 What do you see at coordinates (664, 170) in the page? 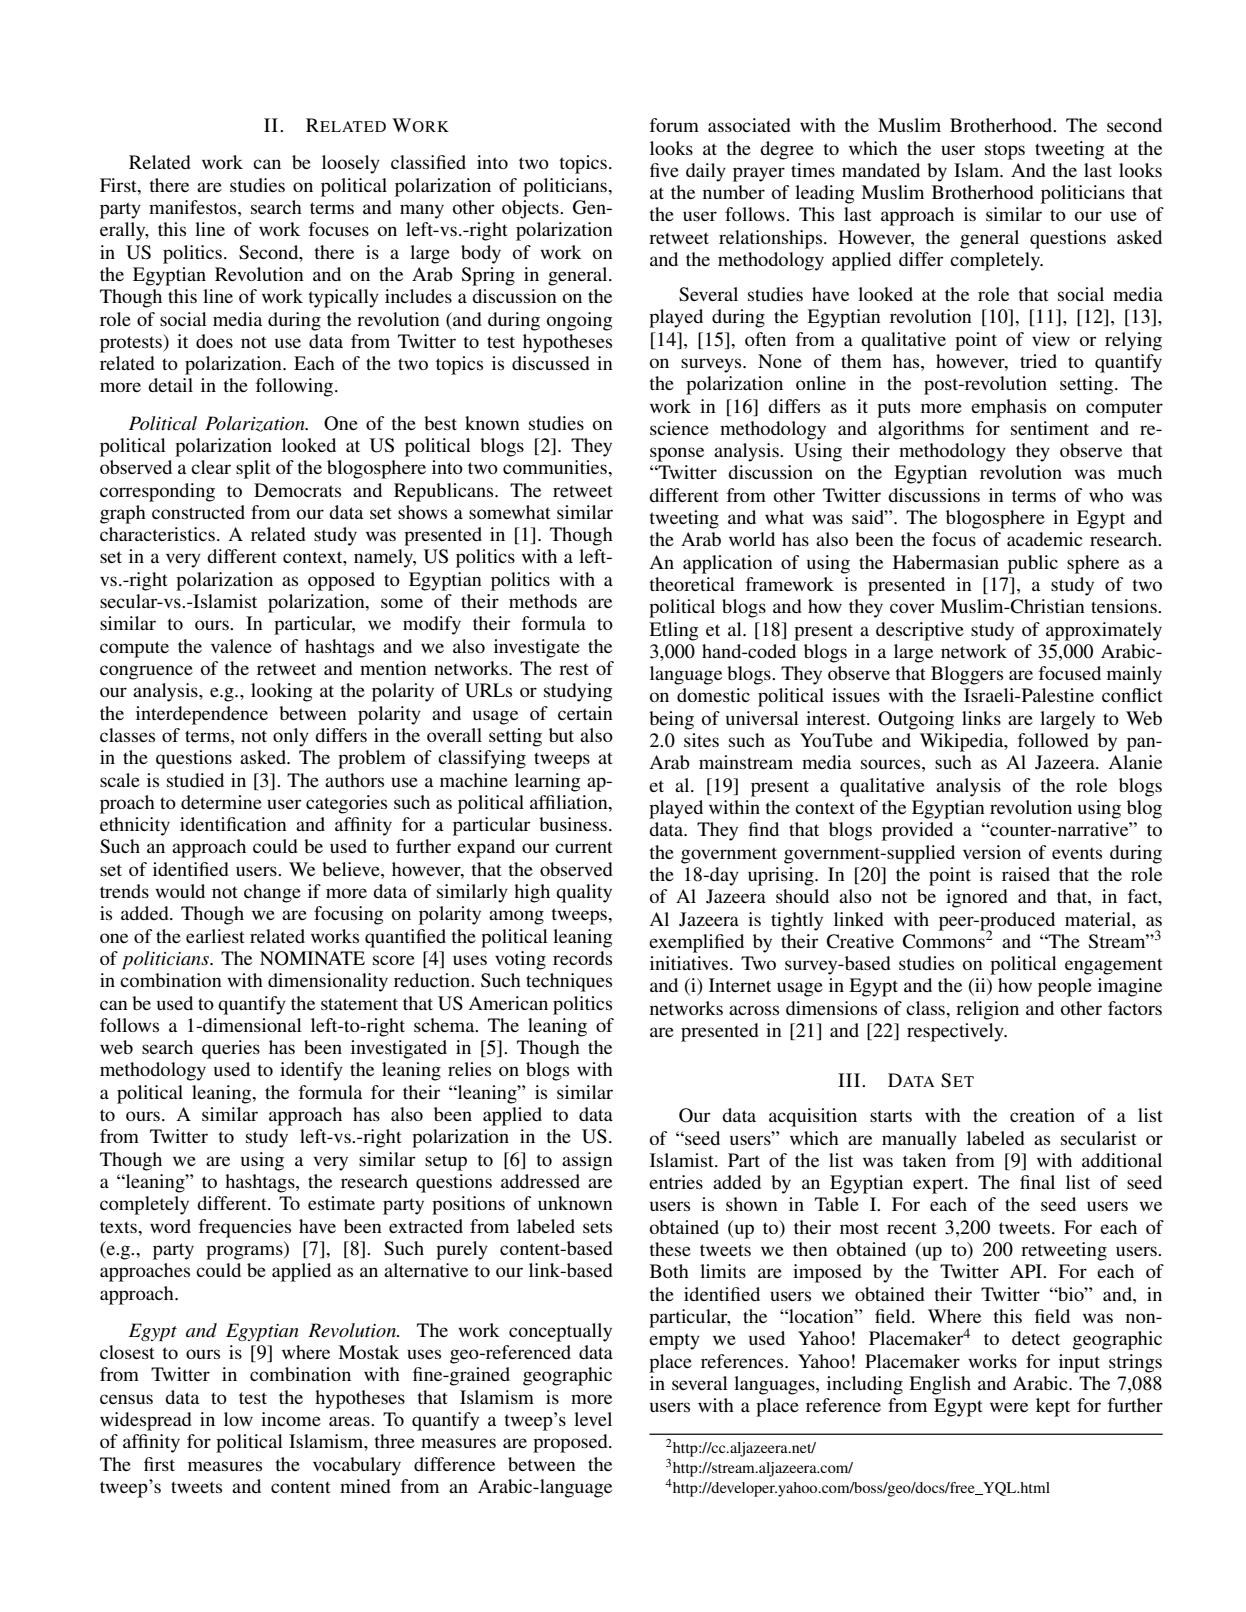
I see `five` at bounding box center [664, 170].
